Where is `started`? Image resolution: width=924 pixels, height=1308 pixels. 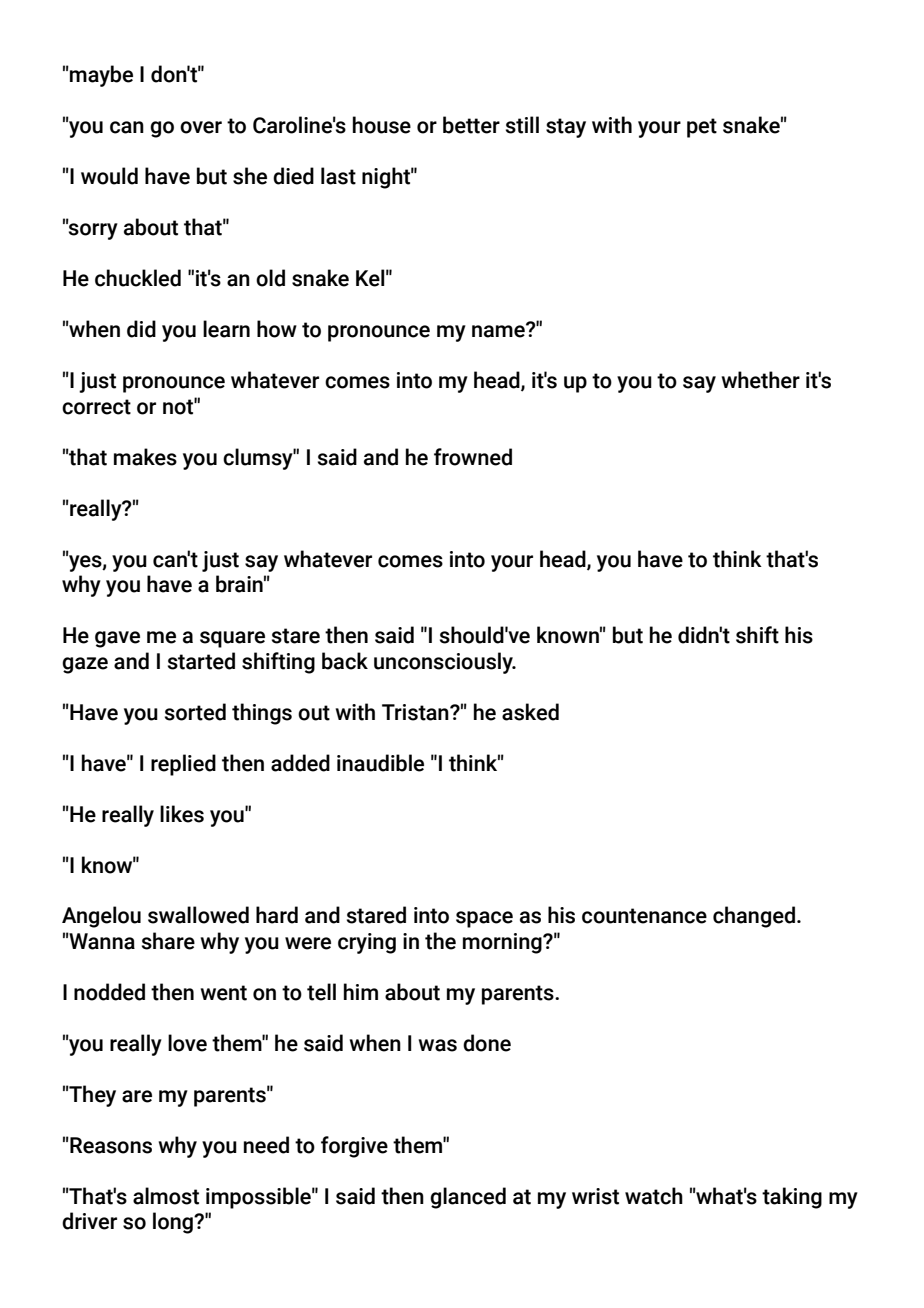 started is located at coordinates (201, 661).
